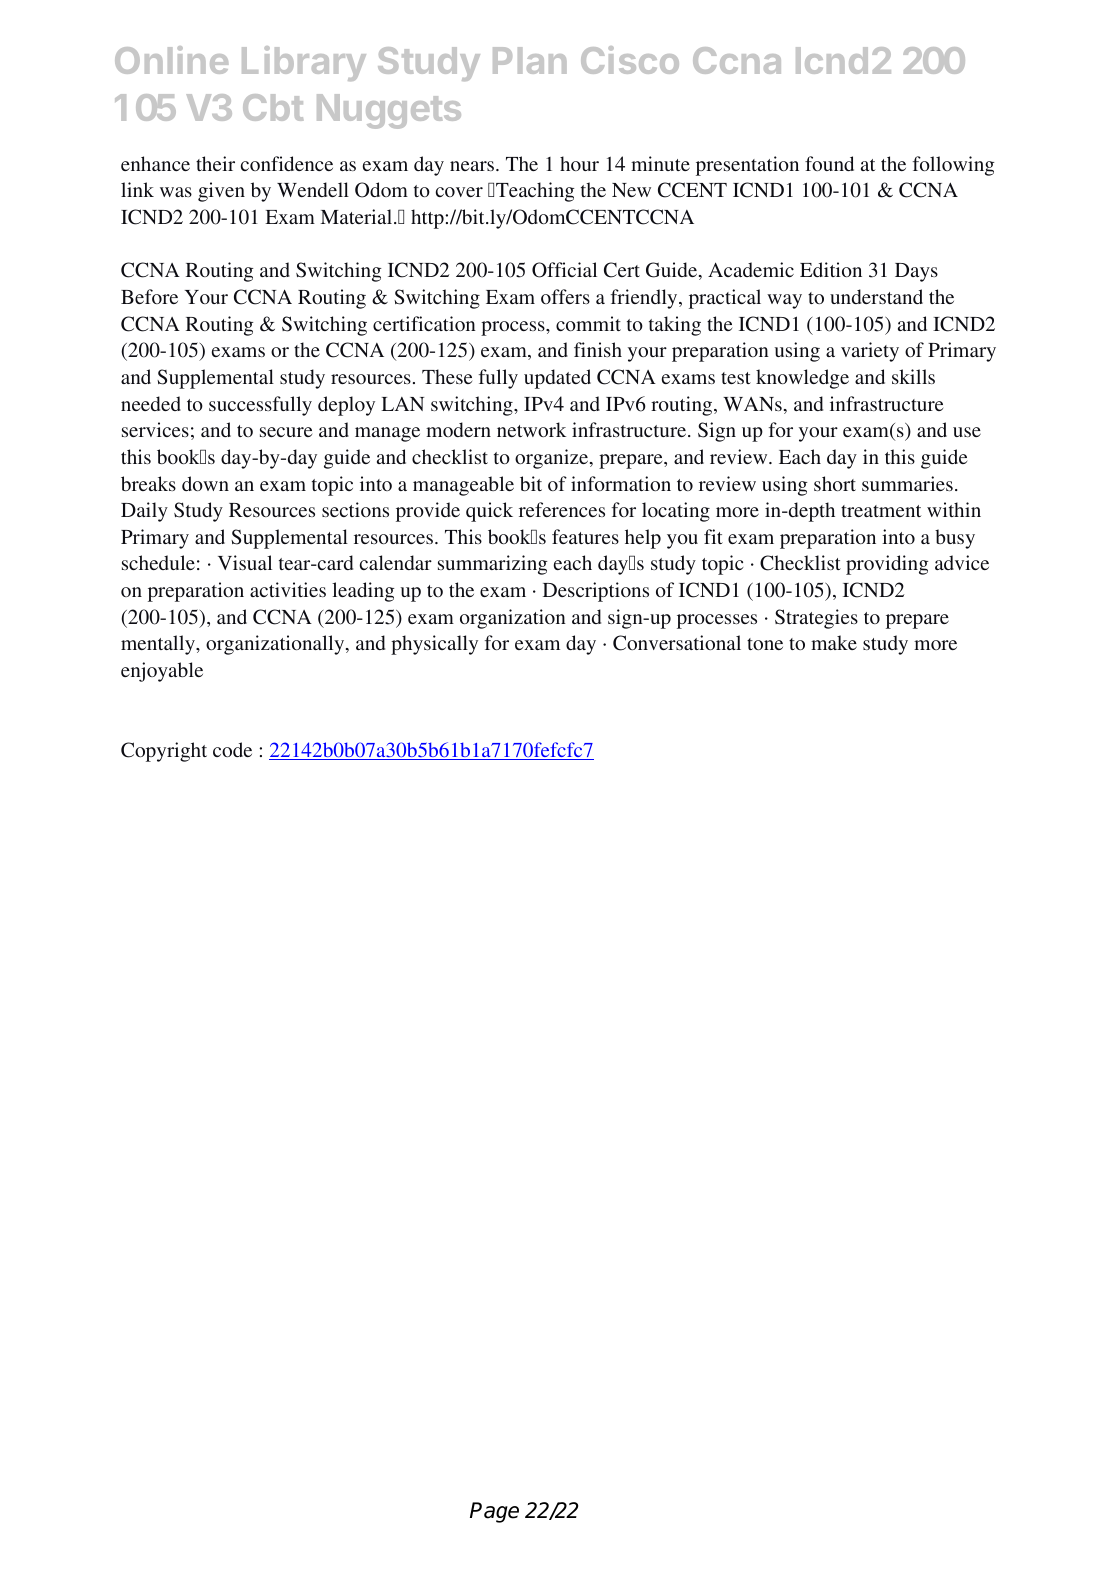 This screenshot has height=1586, width=1118. Describe the element at coordinates (232, 749) in the screenshot. I see `code` at that location.
